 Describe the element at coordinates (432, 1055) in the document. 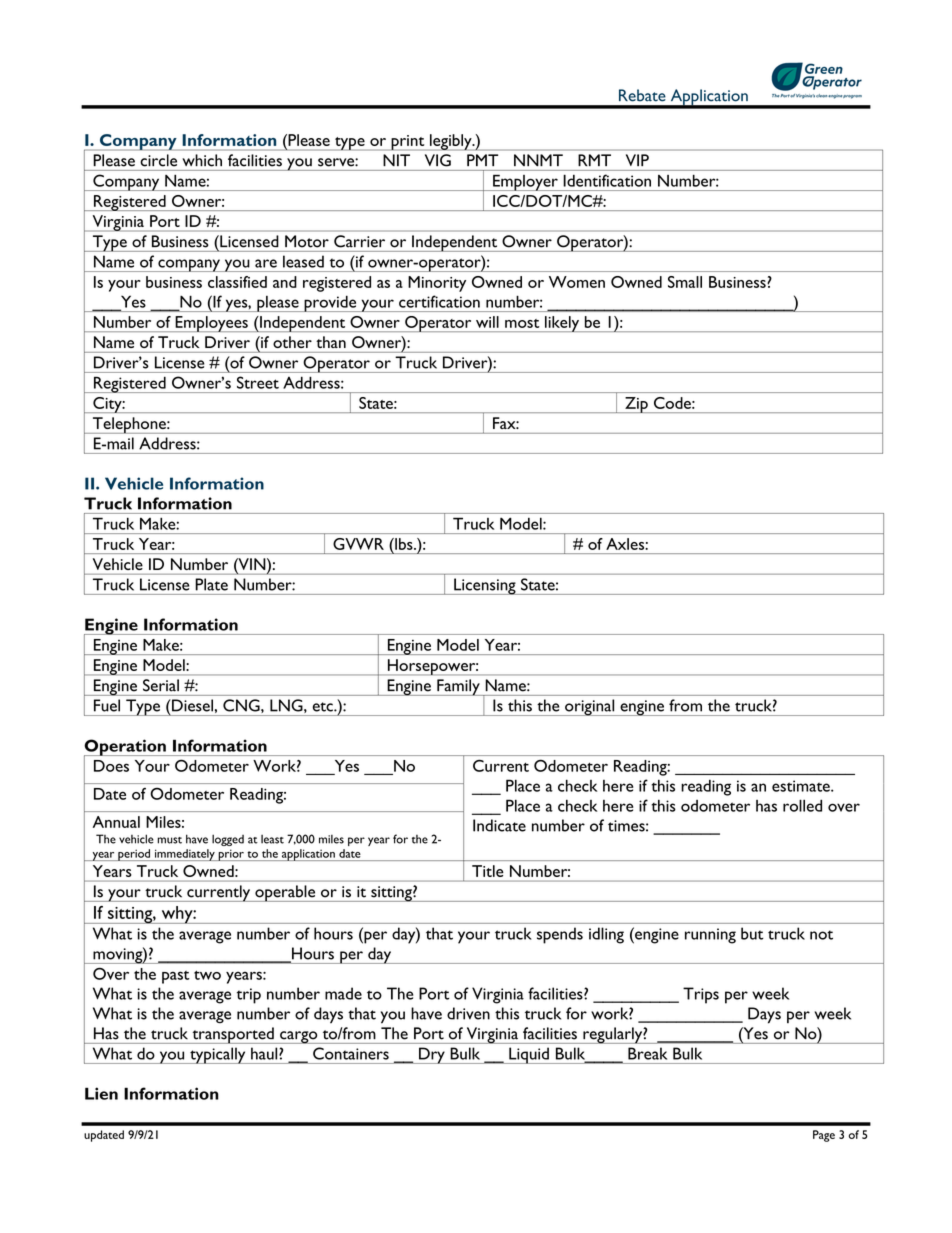

I see `Dry` at that location.
